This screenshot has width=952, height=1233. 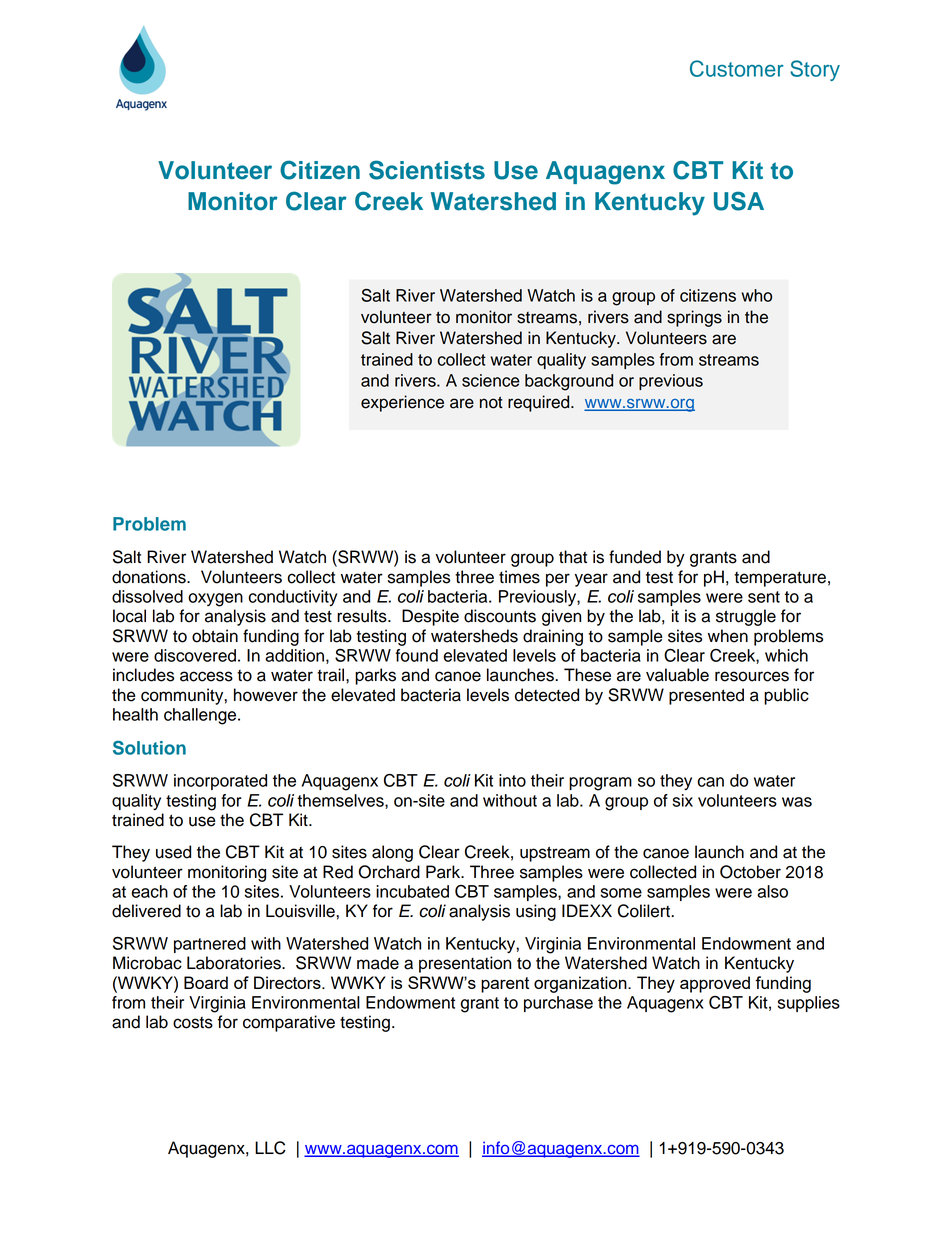 I want to click on struggle, so click(x=746, y=617).
